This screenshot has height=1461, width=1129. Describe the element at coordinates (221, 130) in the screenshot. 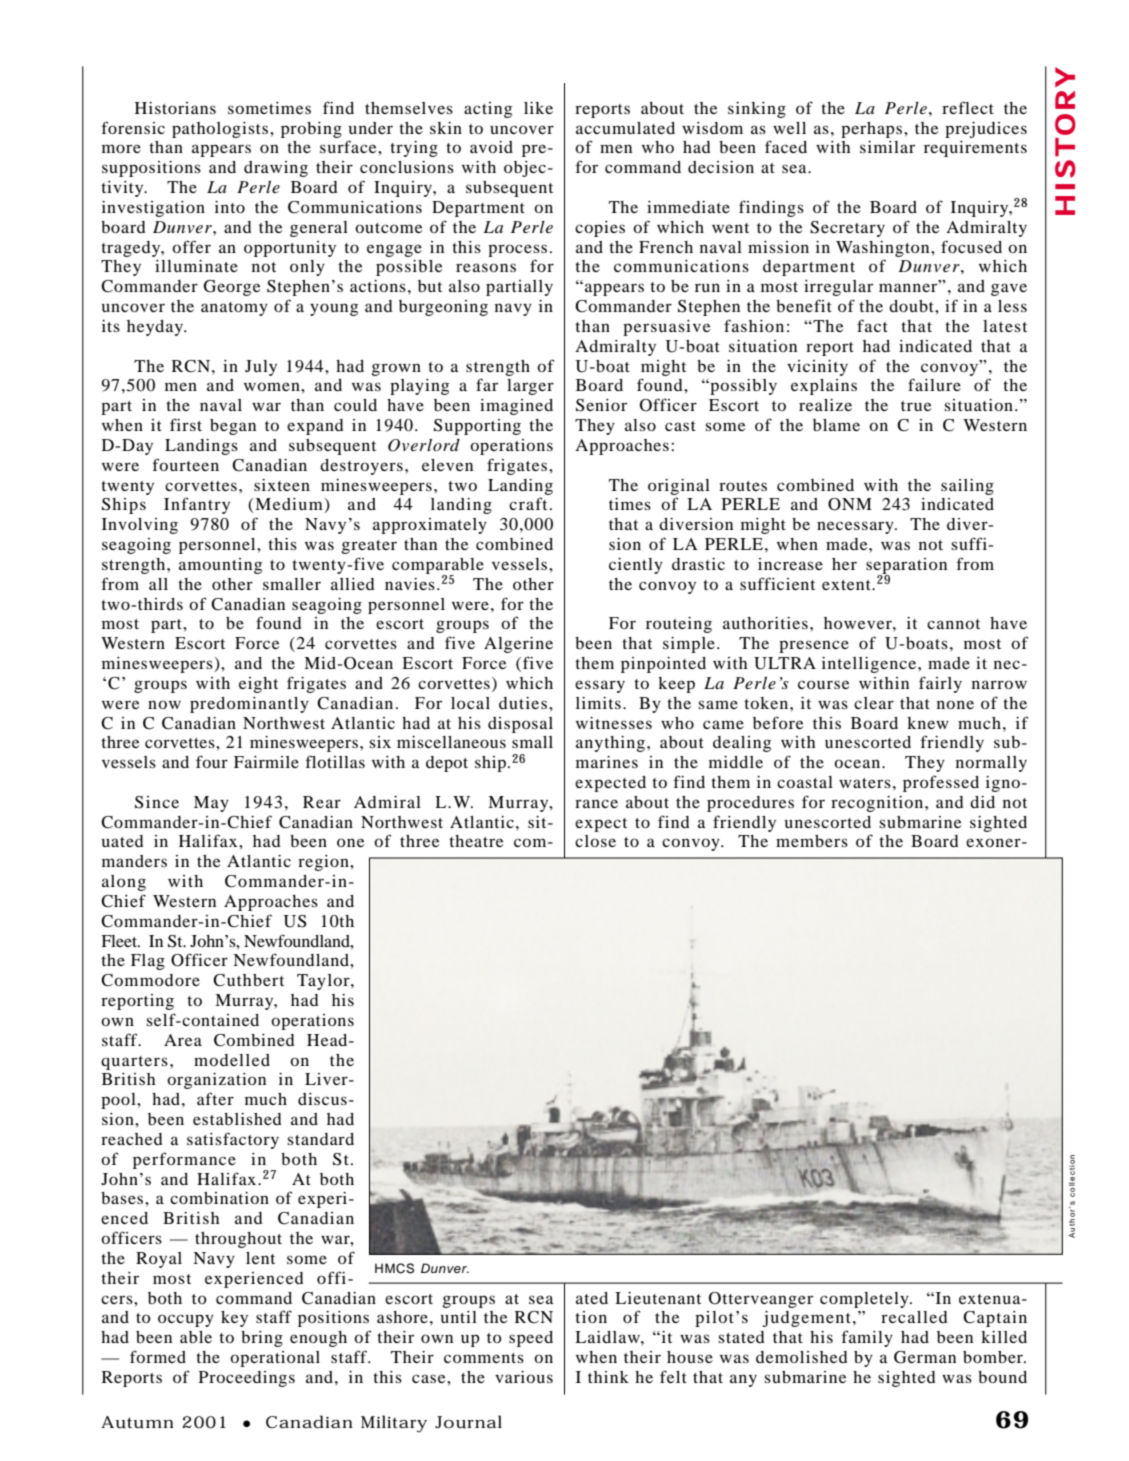

I see `pathologists` at that location.
